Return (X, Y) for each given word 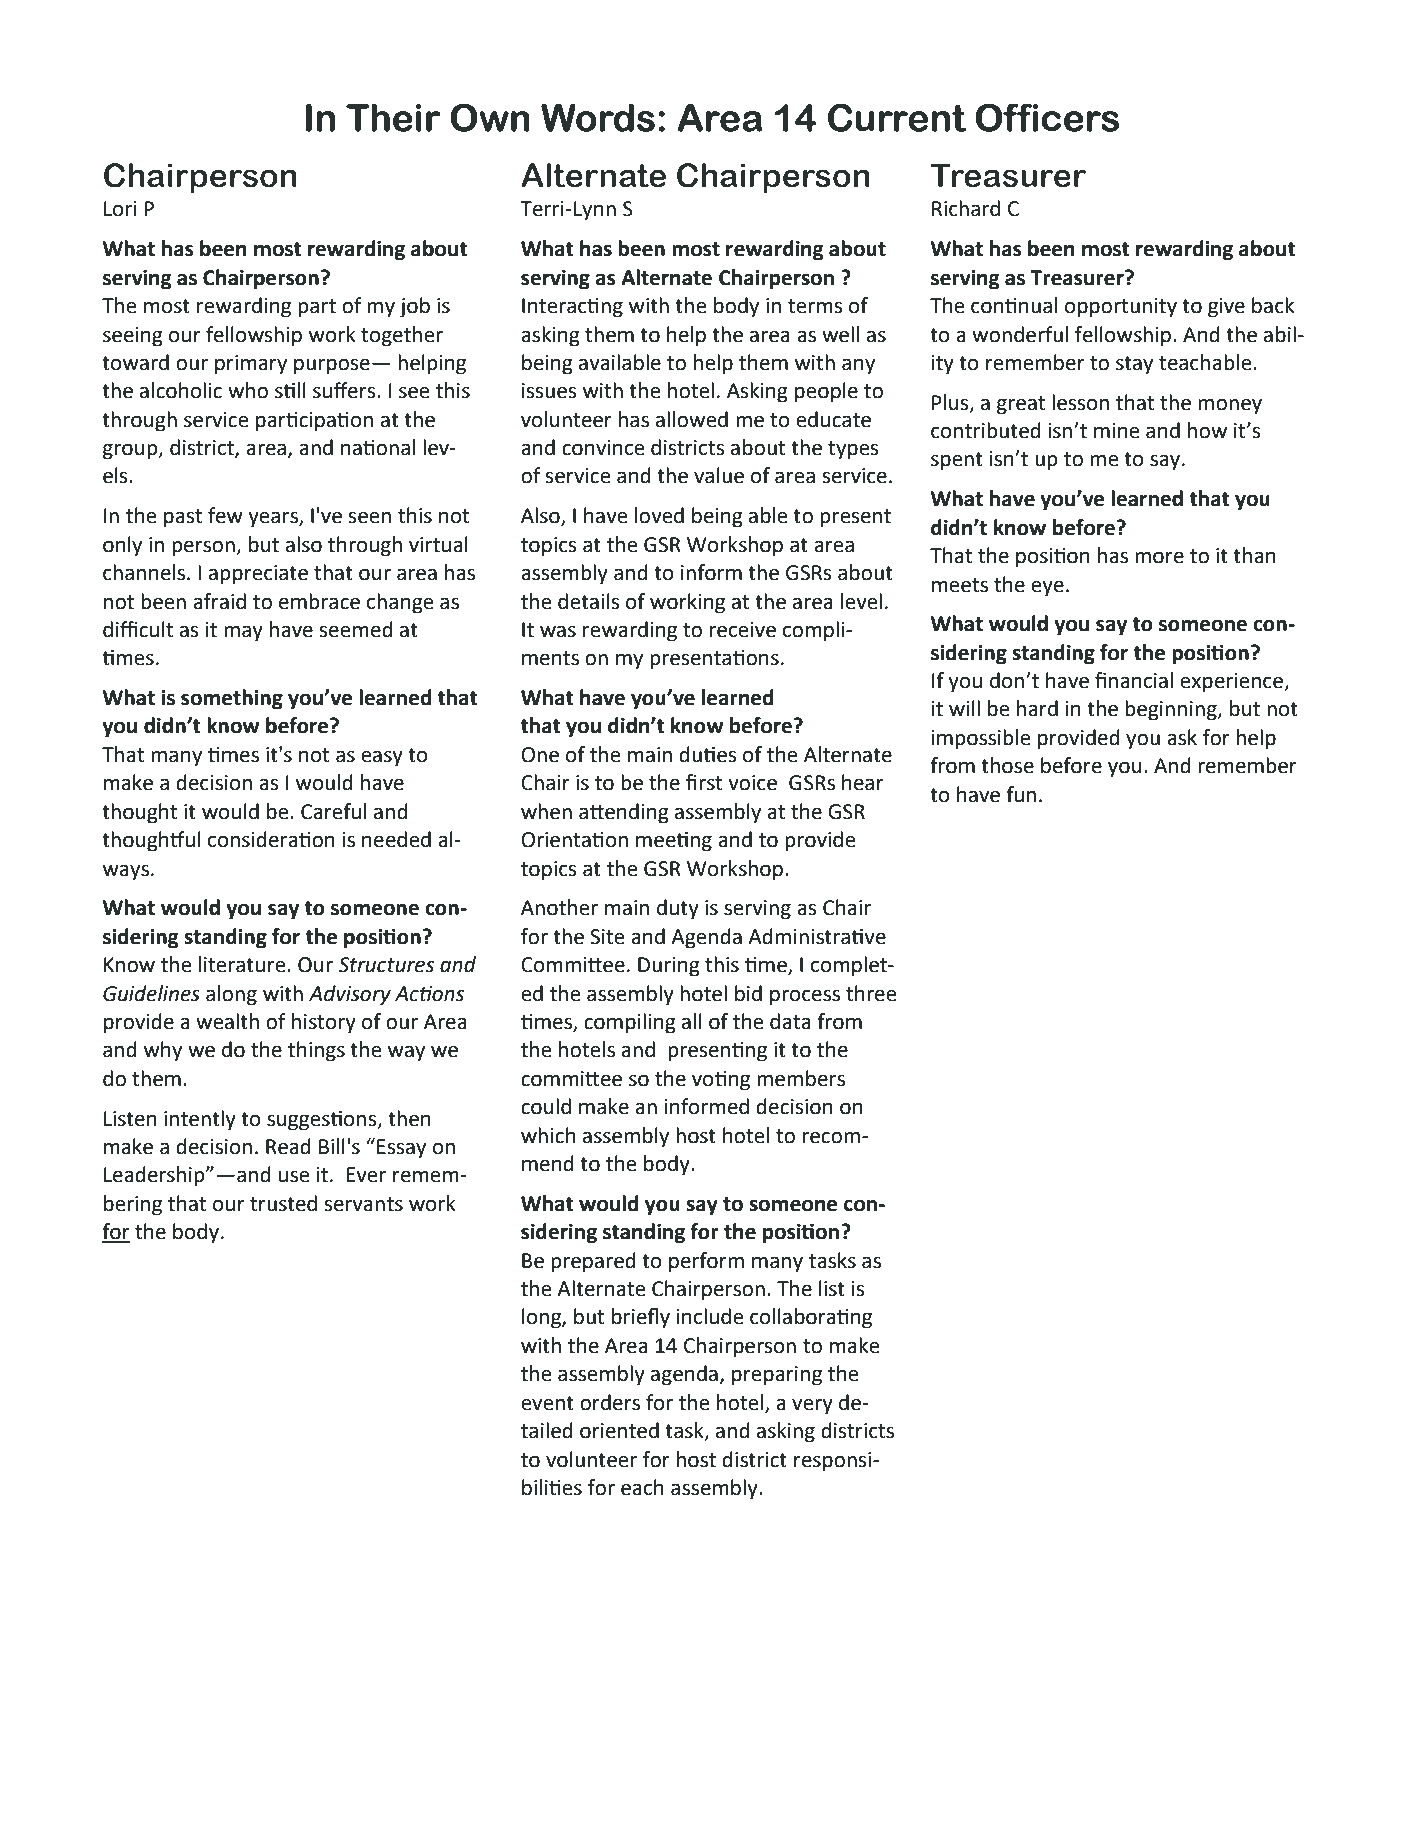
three (871, 993)
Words (598, 117)
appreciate (258, 575)
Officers (1047, 117)
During (669, 967)
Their (393, 117)
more (1159, 557)
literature (243, 964)
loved (659, 515)
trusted (283, 1203)
